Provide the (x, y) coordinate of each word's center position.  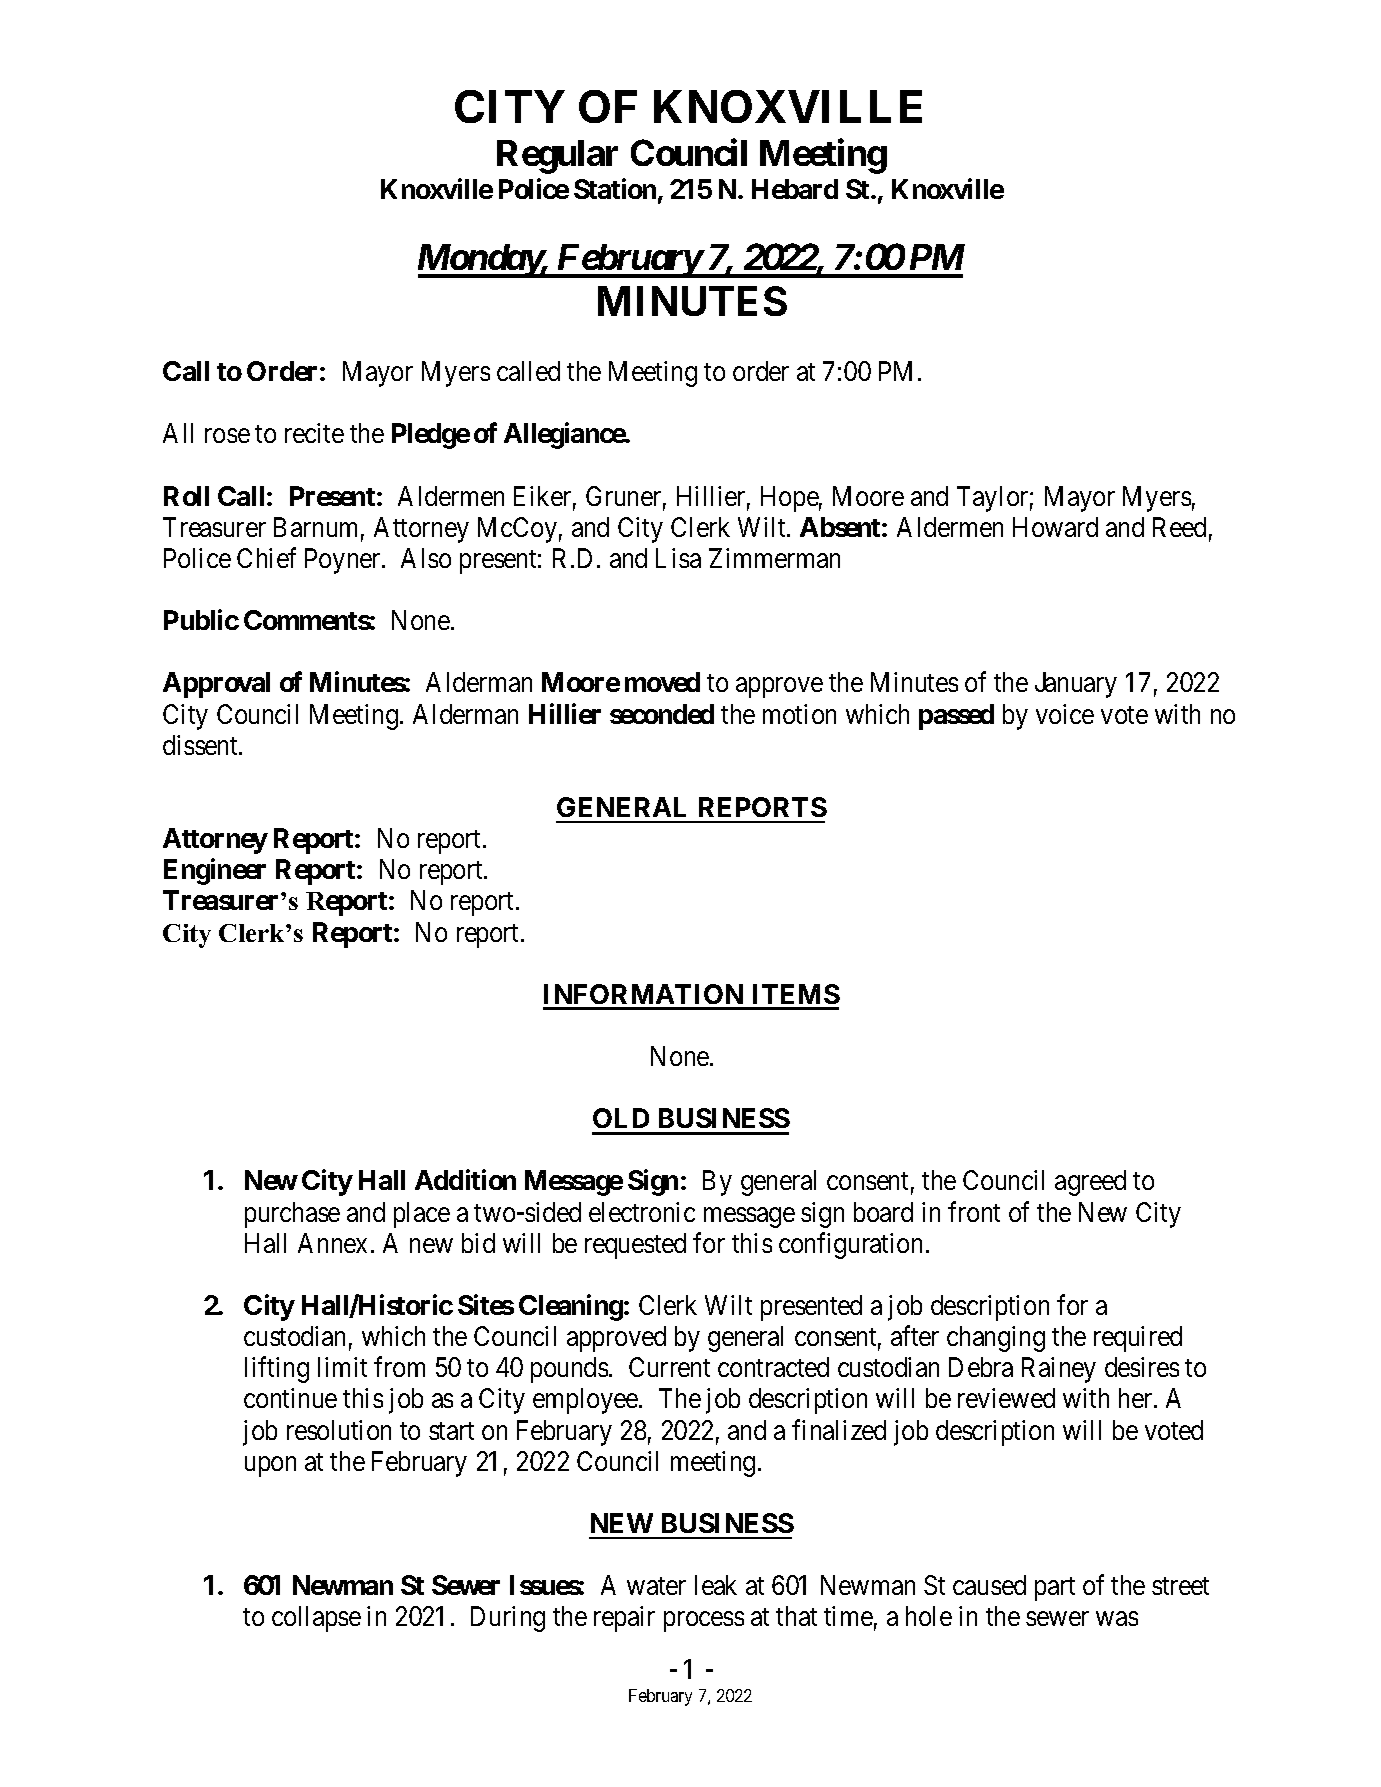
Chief (266, 557)
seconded (662, 714)
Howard (1055, 527)
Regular (557, 157)
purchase (292, 1215)
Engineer (215, 872)
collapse (316, 1619)
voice (1065, 714)
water (656, 1586)
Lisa (678, 558)
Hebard (795, 189)
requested (635, 1246)
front (974, 1211)
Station (615, 189)
